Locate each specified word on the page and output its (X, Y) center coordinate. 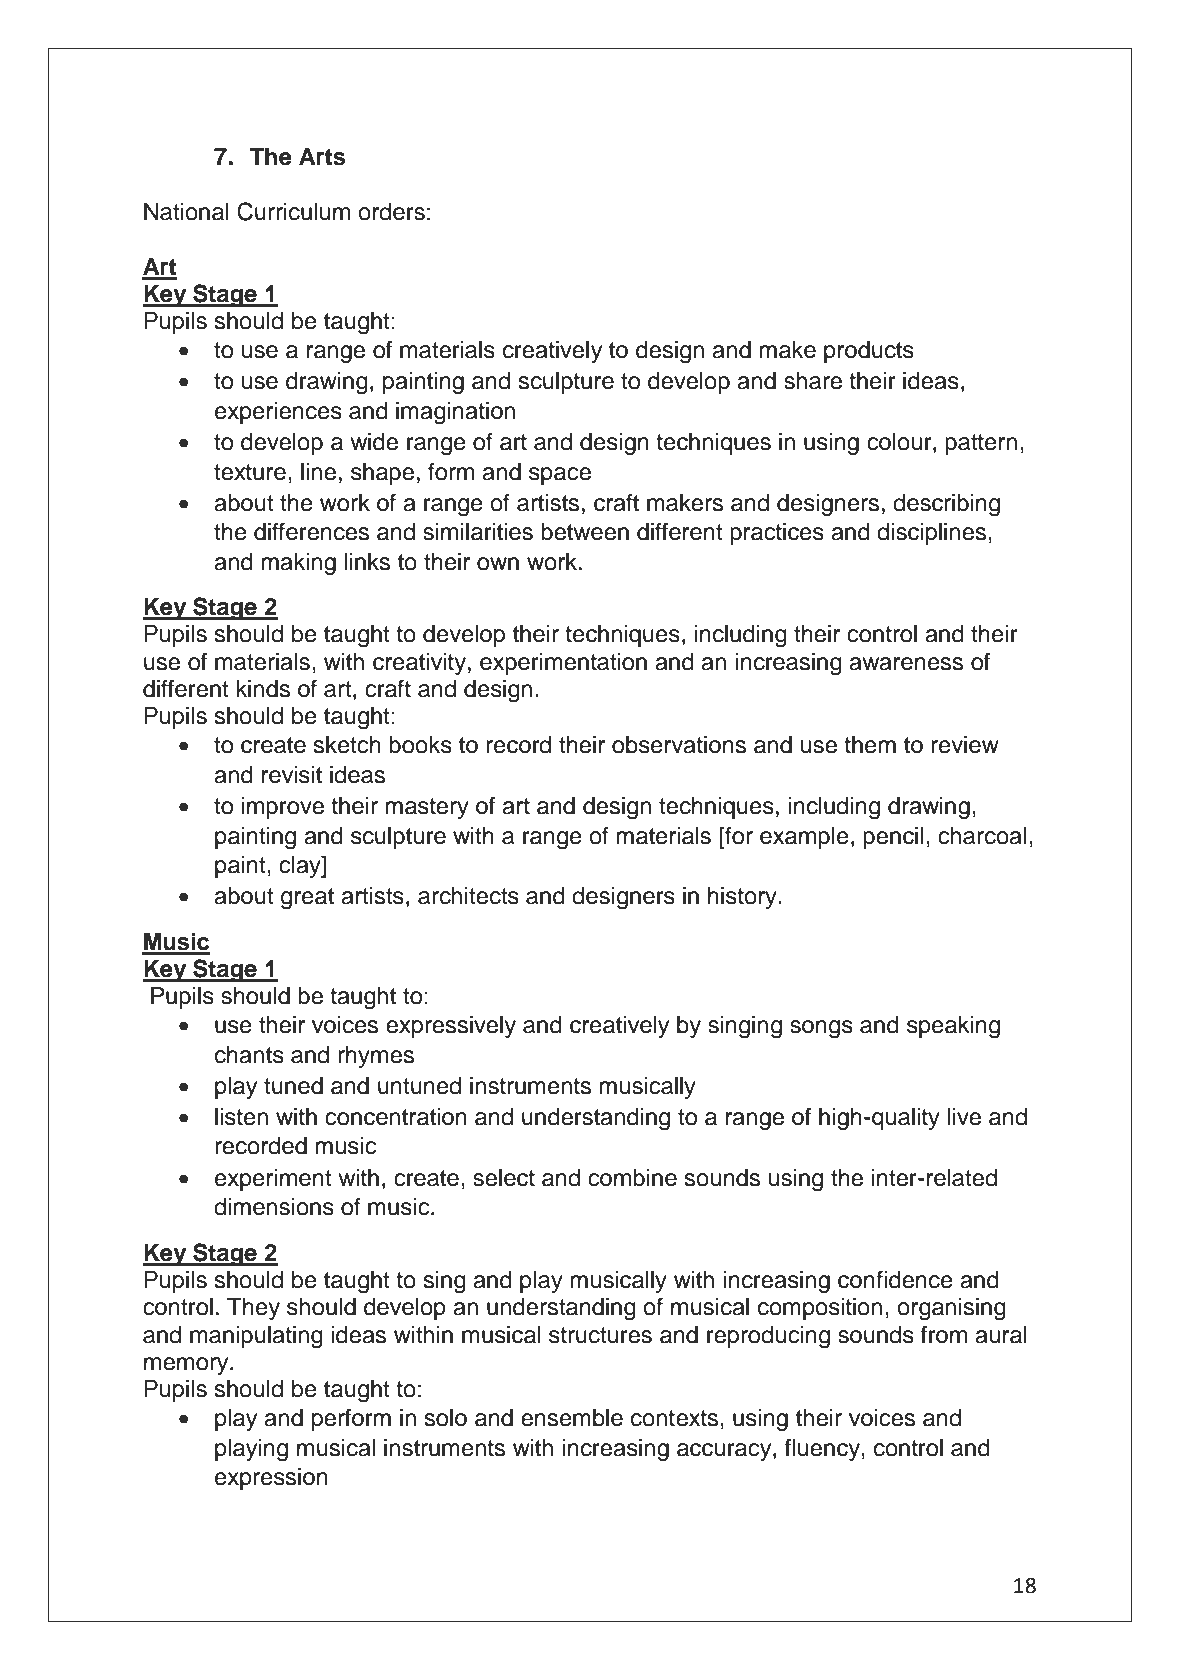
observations (679, 745)
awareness (906, 664)
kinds (263, 689)
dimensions (274, 1207)
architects (468, 896)
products (869, 352)
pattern (981, 444)
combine (632, 1178)
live (964, 1117)
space (560, 476)
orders (391, 212)
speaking (953, 1027)
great (307, 899)
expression (271, 1479)
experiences (278, 413)
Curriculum (293, 211)
